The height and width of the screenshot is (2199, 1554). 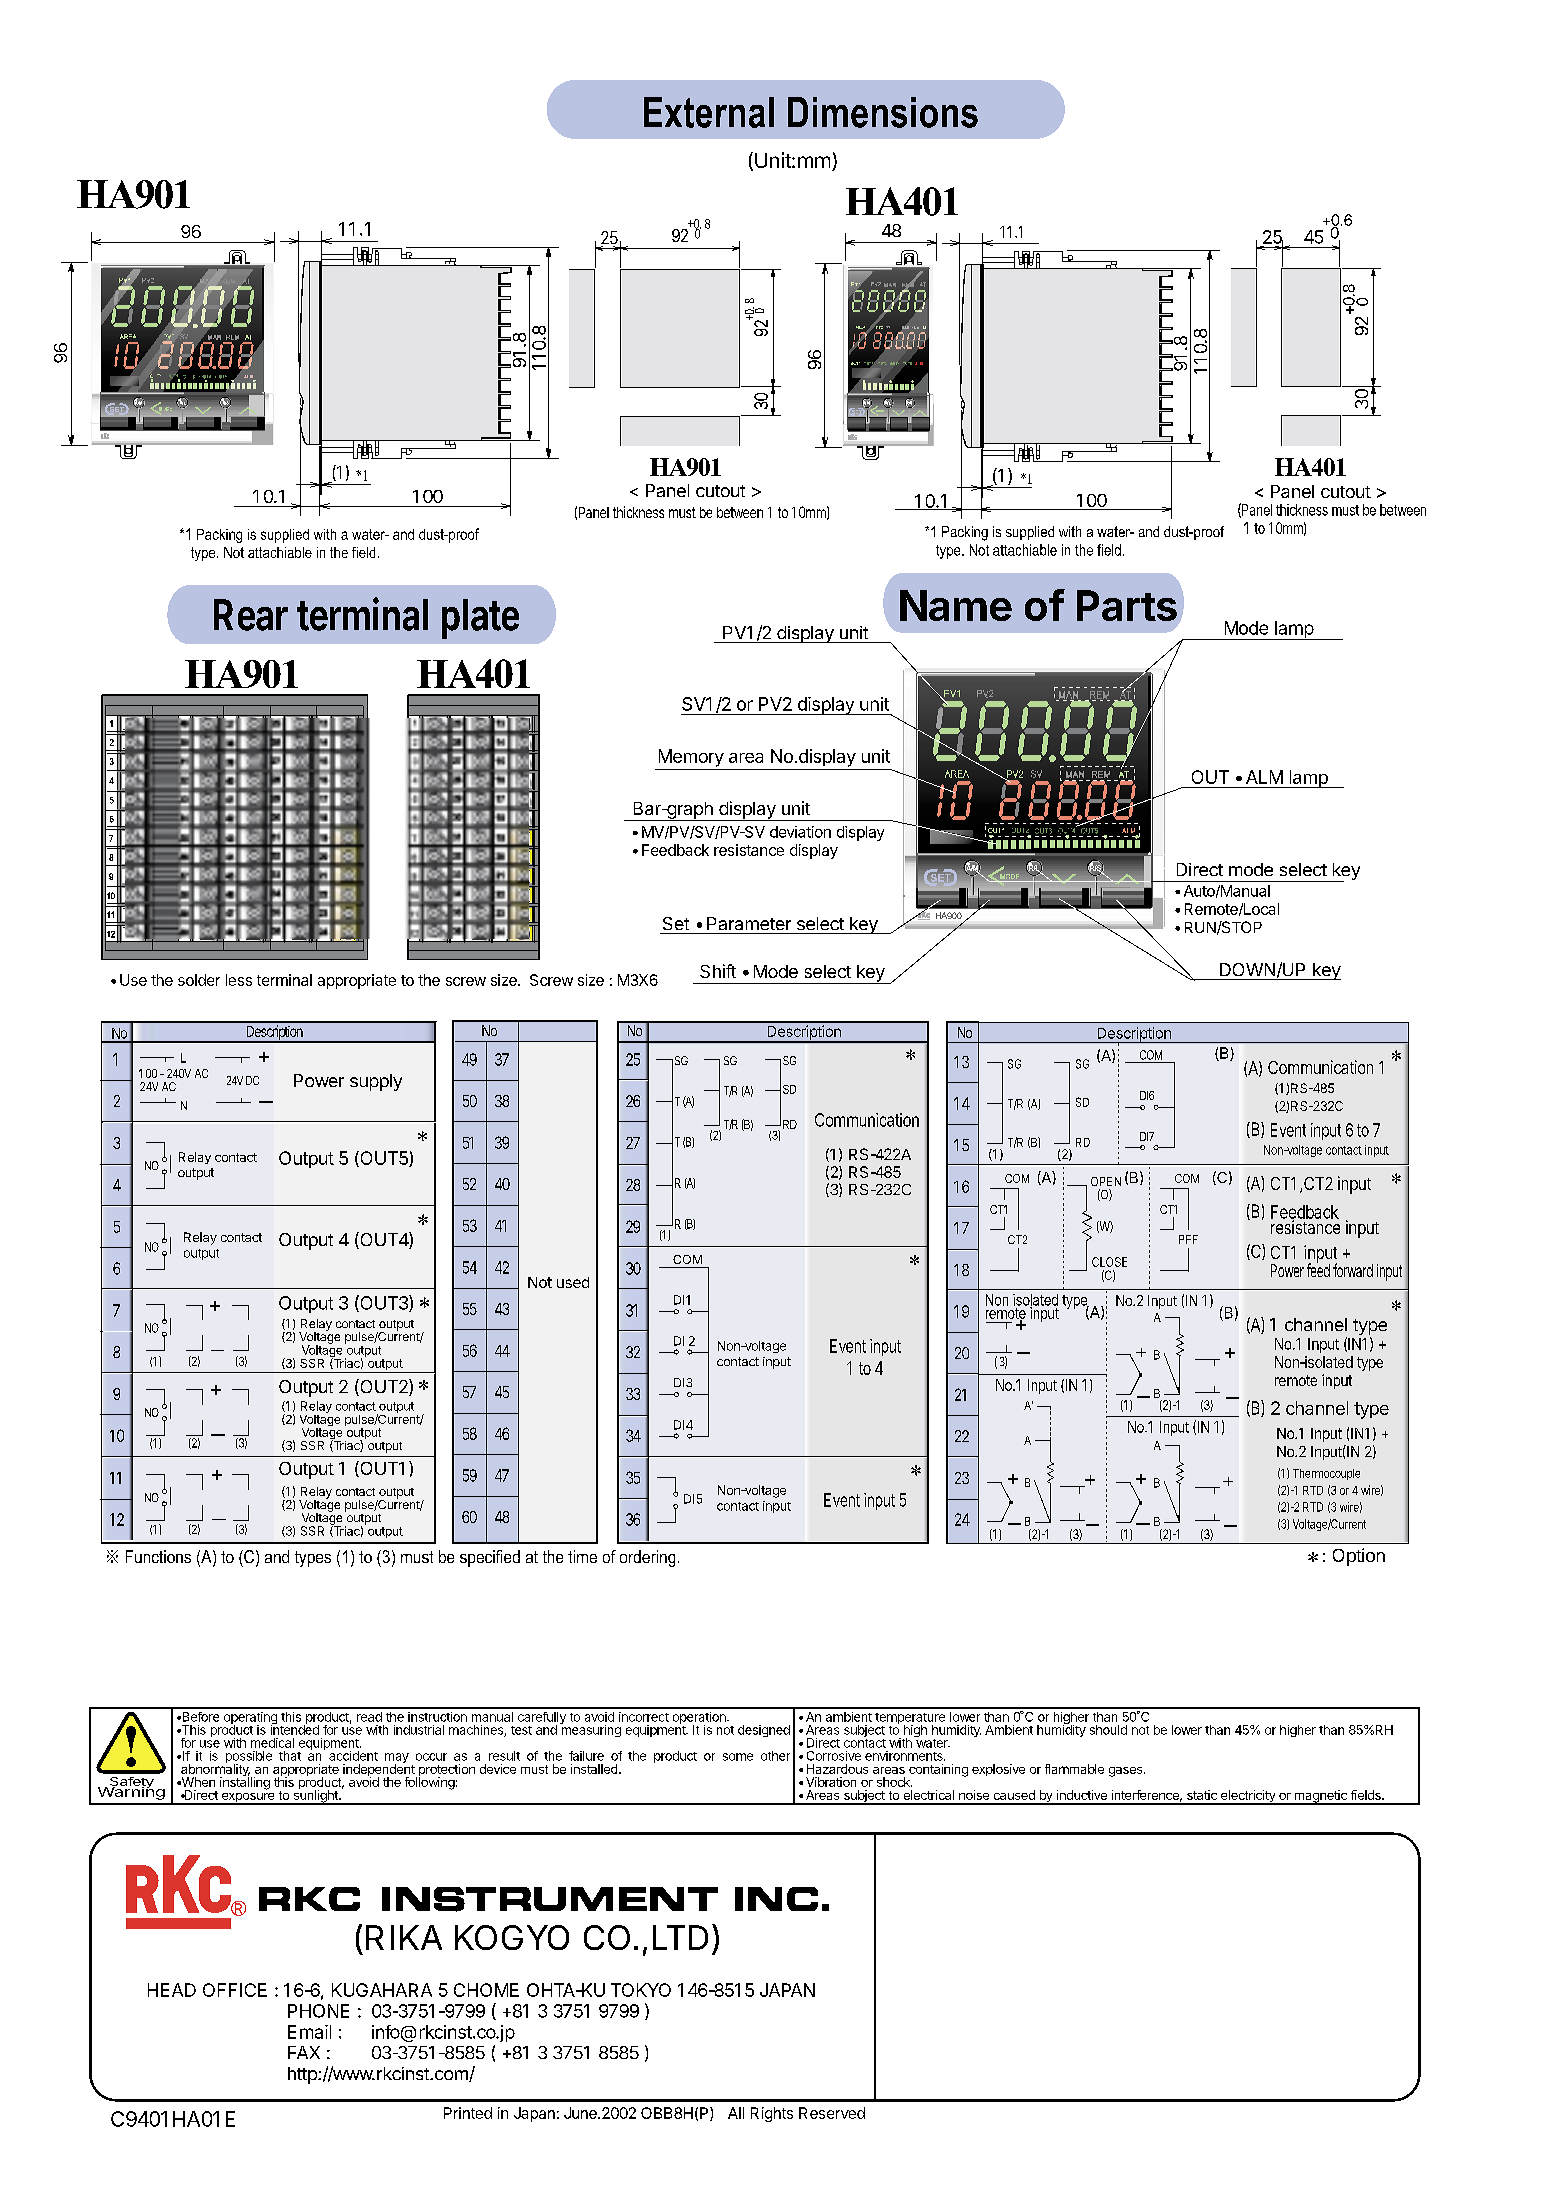 What do you see at coordinates (709, 112) in the screenshot?
I see `External` at bounding box center [709, 112].
